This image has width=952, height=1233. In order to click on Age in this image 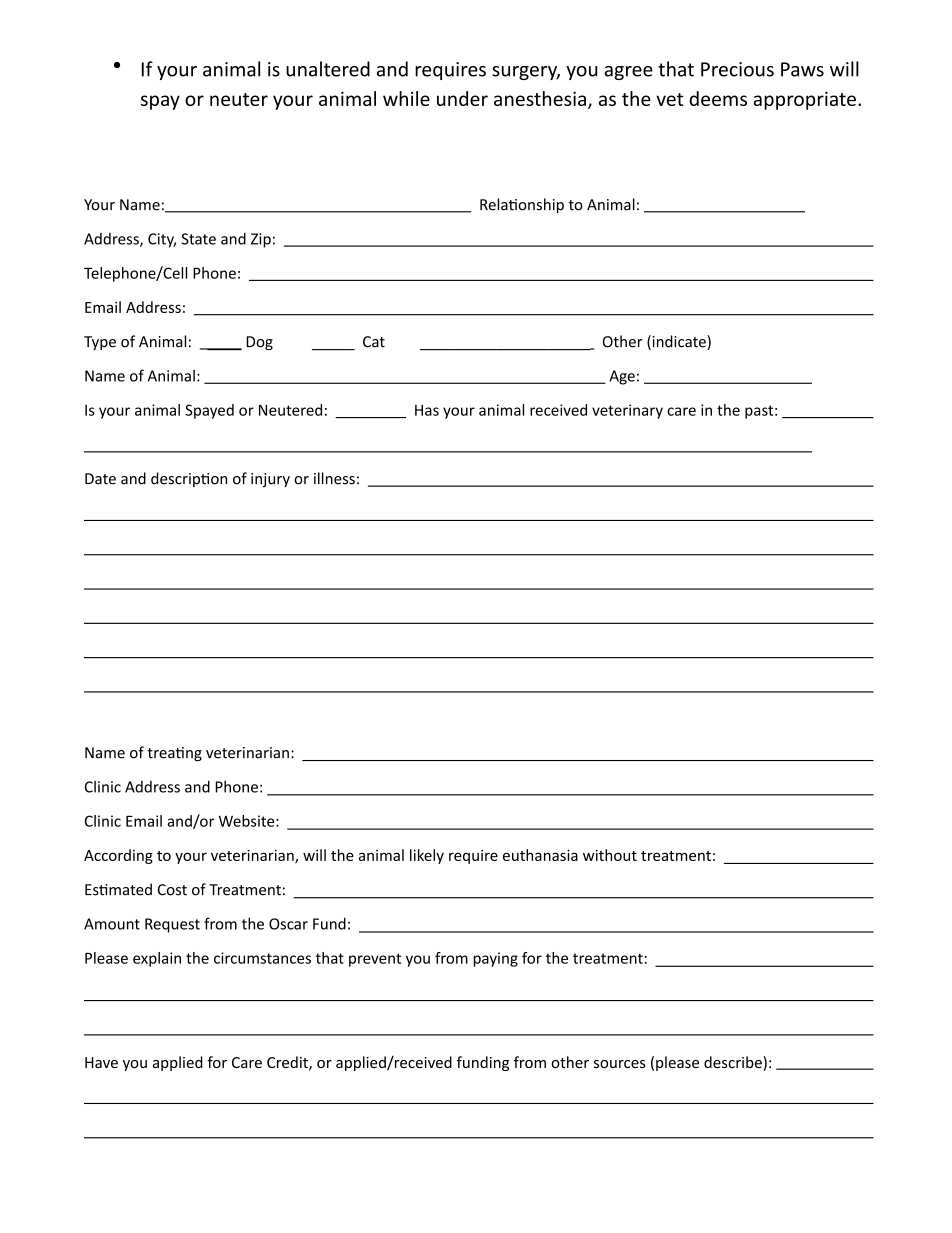, I will do `click(622, 377)`.
